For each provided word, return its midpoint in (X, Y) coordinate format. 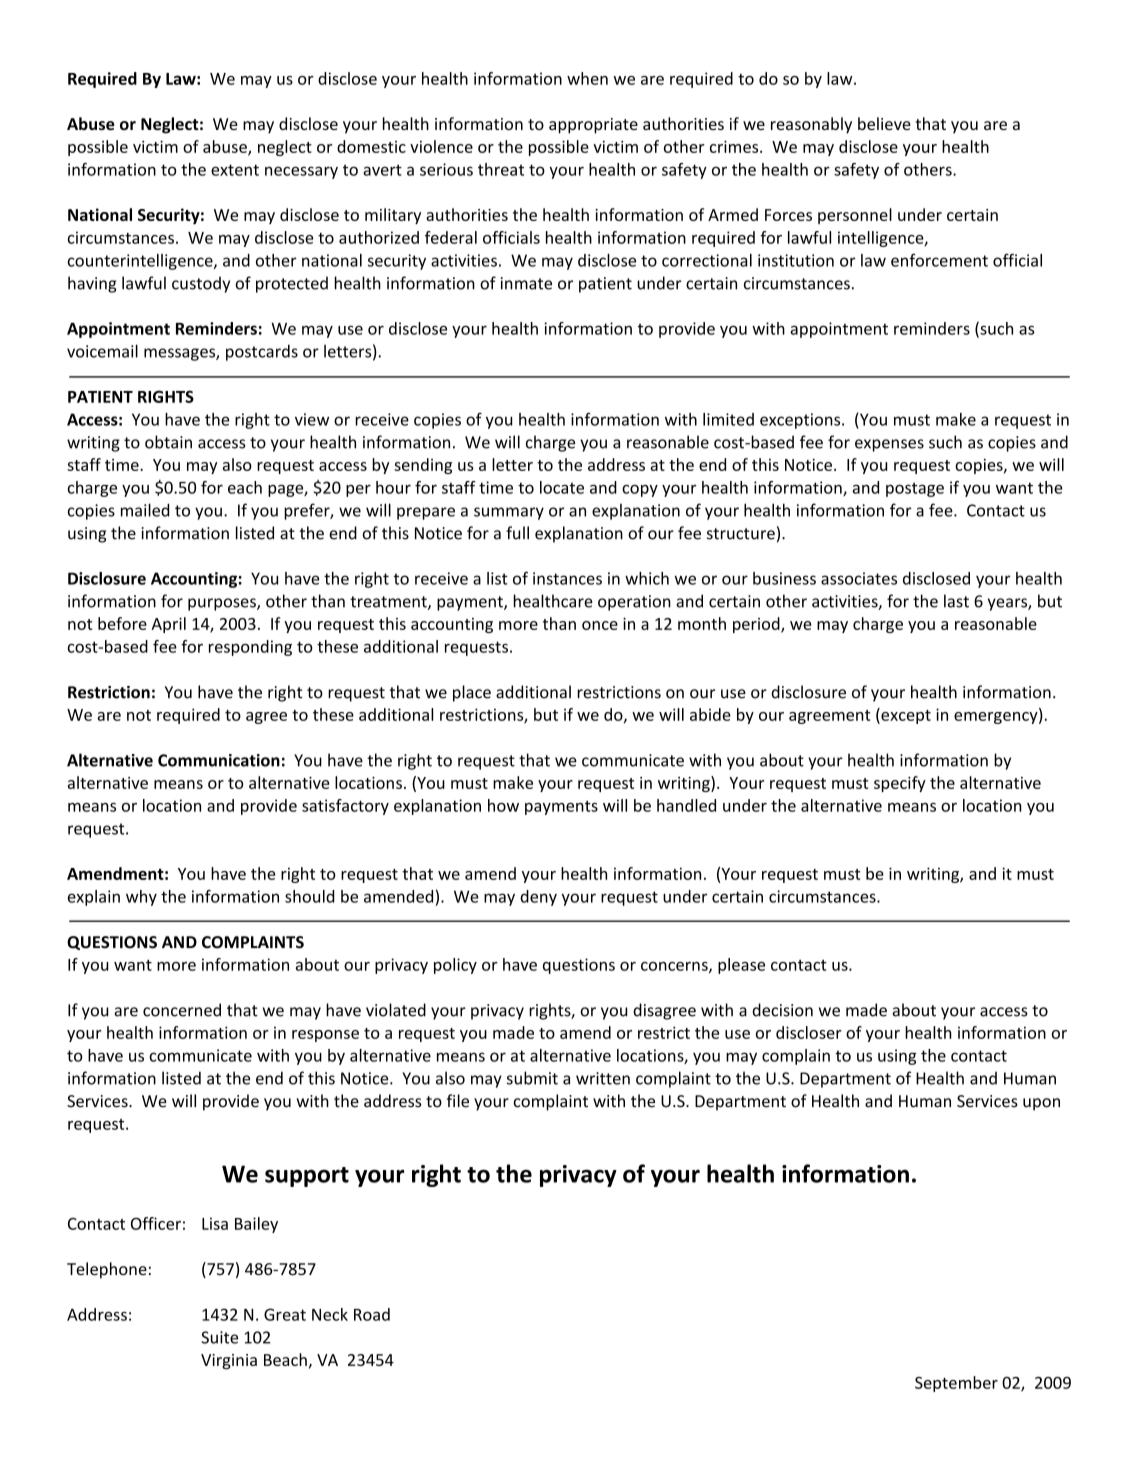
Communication (219, 760)
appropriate (593, 126)
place (472, 693)
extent (235, 170)
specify (900, 784)
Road (372, 1314)
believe (884, 123)
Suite (219, 1337)
